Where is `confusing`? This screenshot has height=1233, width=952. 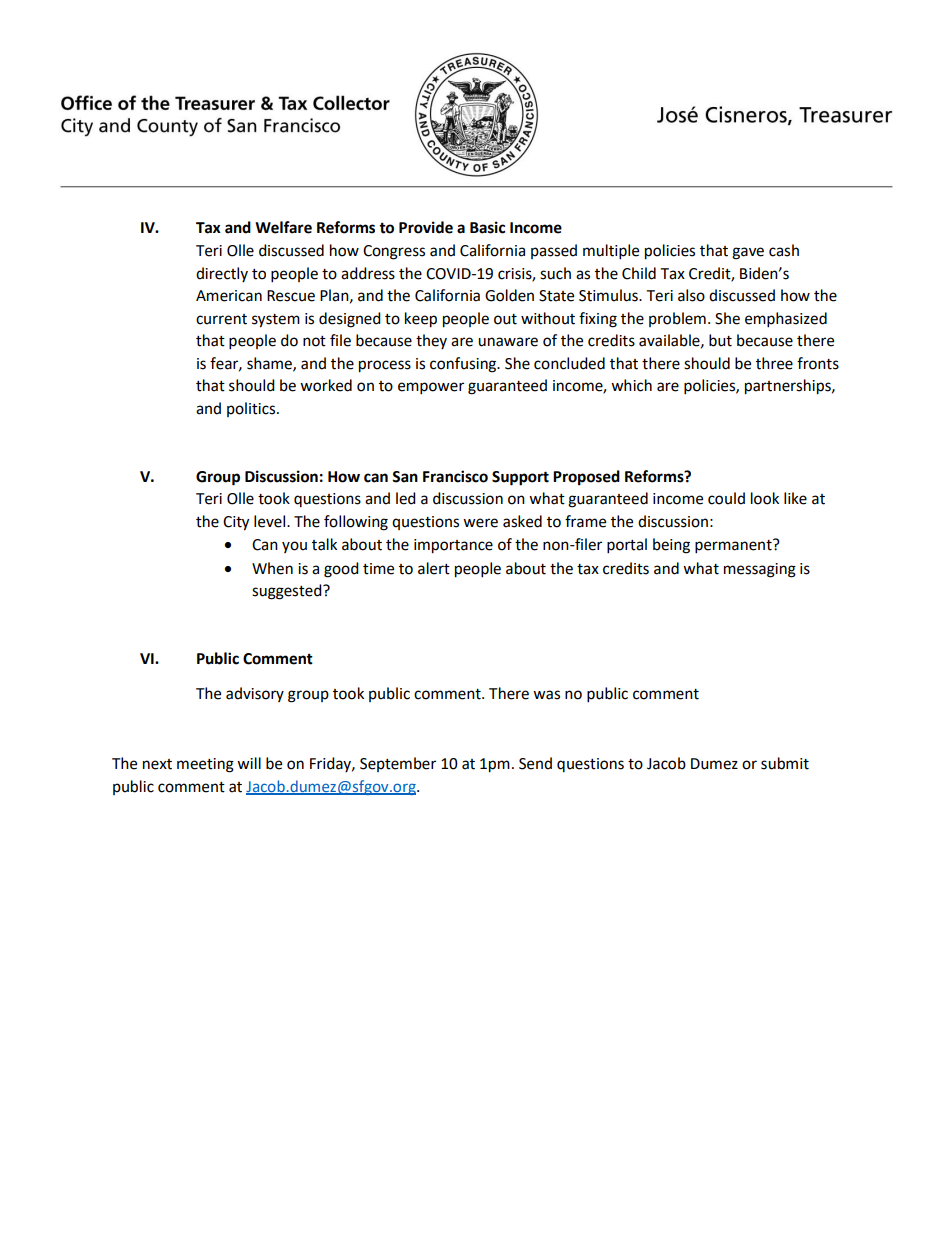 confusing is located at coordinates (464, 365).
